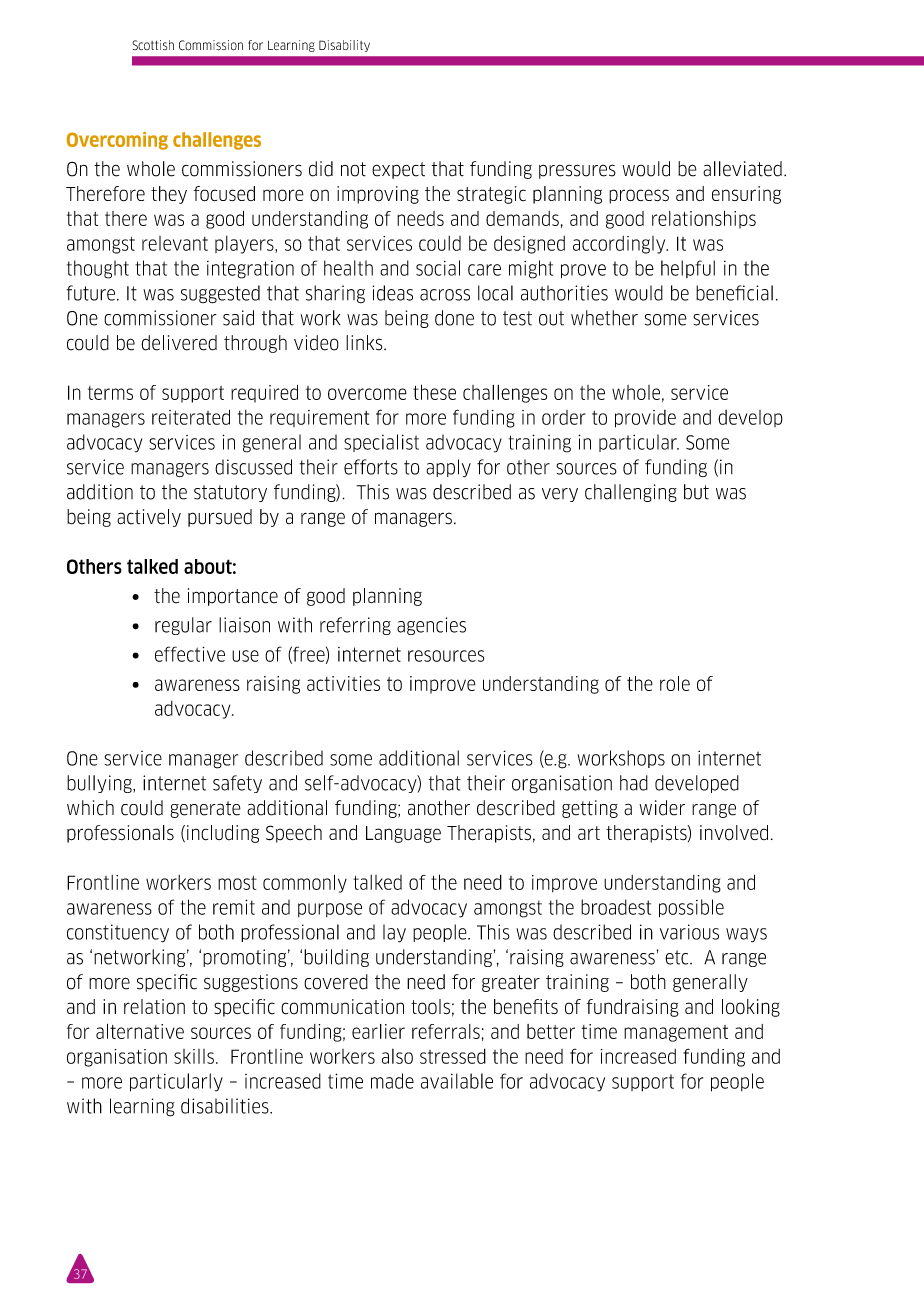 This screenshot has width=924, height=1308. Describe the element at coordinates (392, 1081) in the screenshot. I see `made` at that location.
